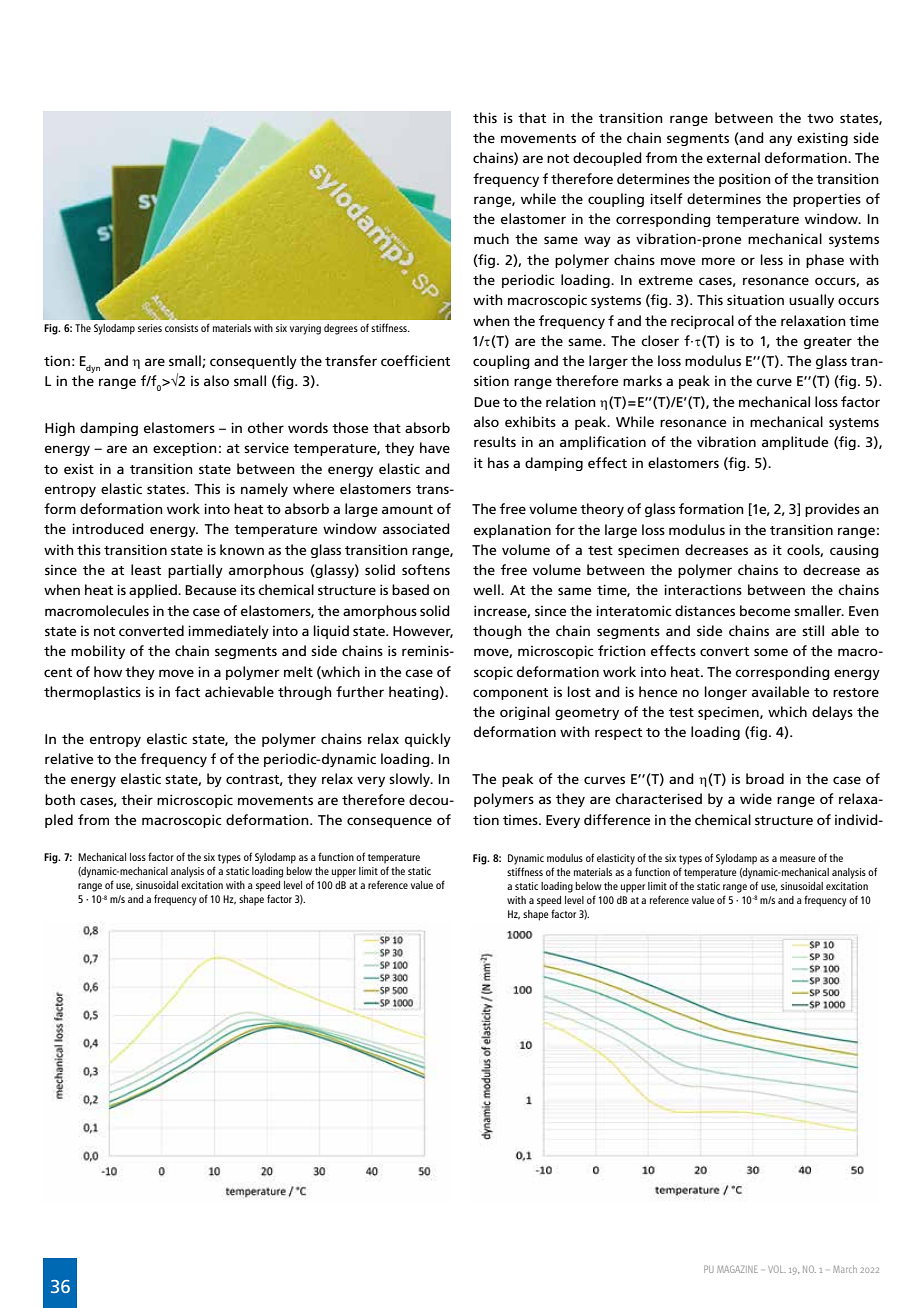 The width and height of the document is (924, 1308). What do you see at coordinates (737, 1269) in the document?
I see `MAGAZINE` at bounding box center [737, 1269].
